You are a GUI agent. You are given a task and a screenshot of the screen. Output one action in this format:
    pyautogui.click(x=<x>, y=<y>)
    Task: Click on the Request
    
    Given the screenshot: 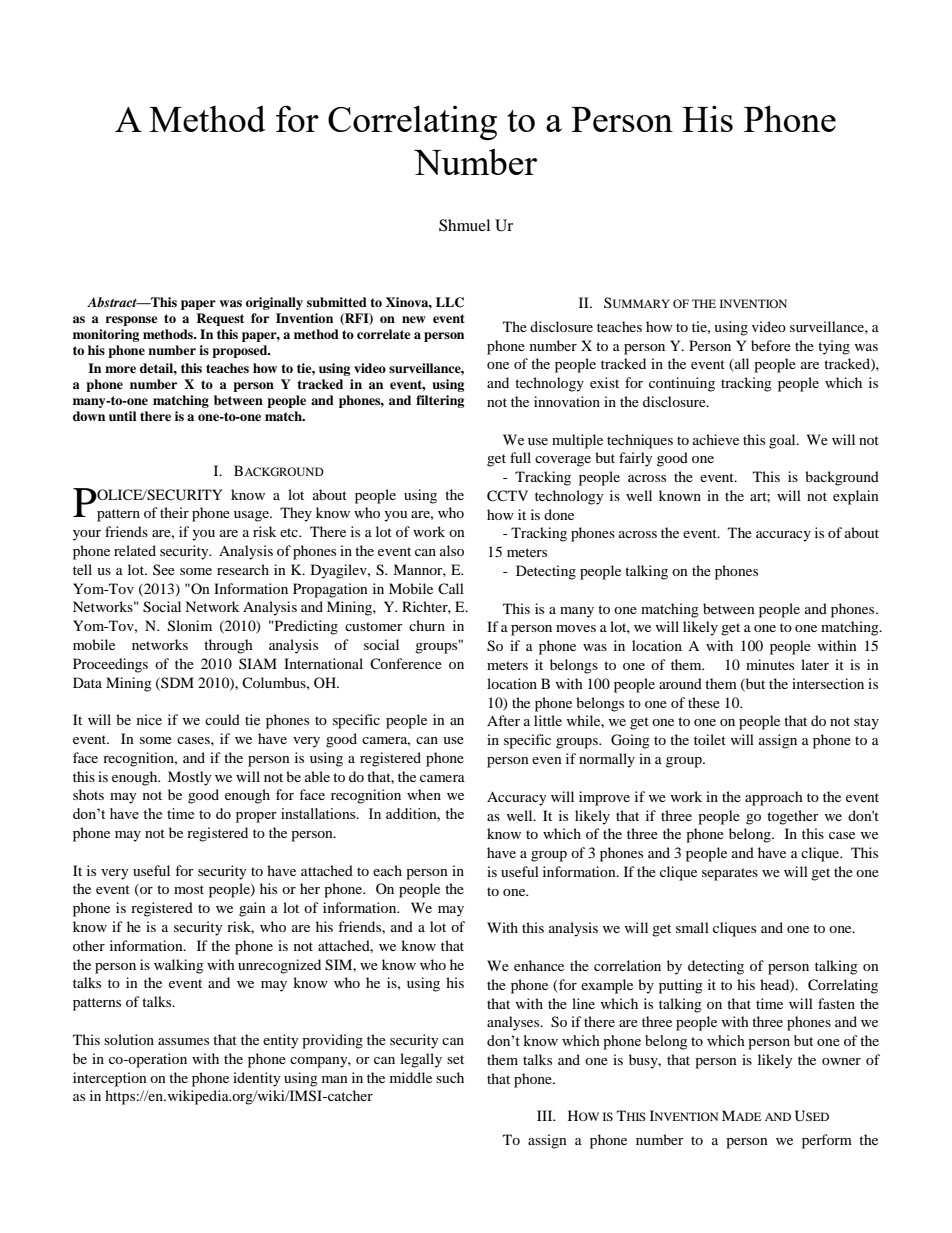 What is the action you would take?
    pyautogui.click(x=220, y=319)
